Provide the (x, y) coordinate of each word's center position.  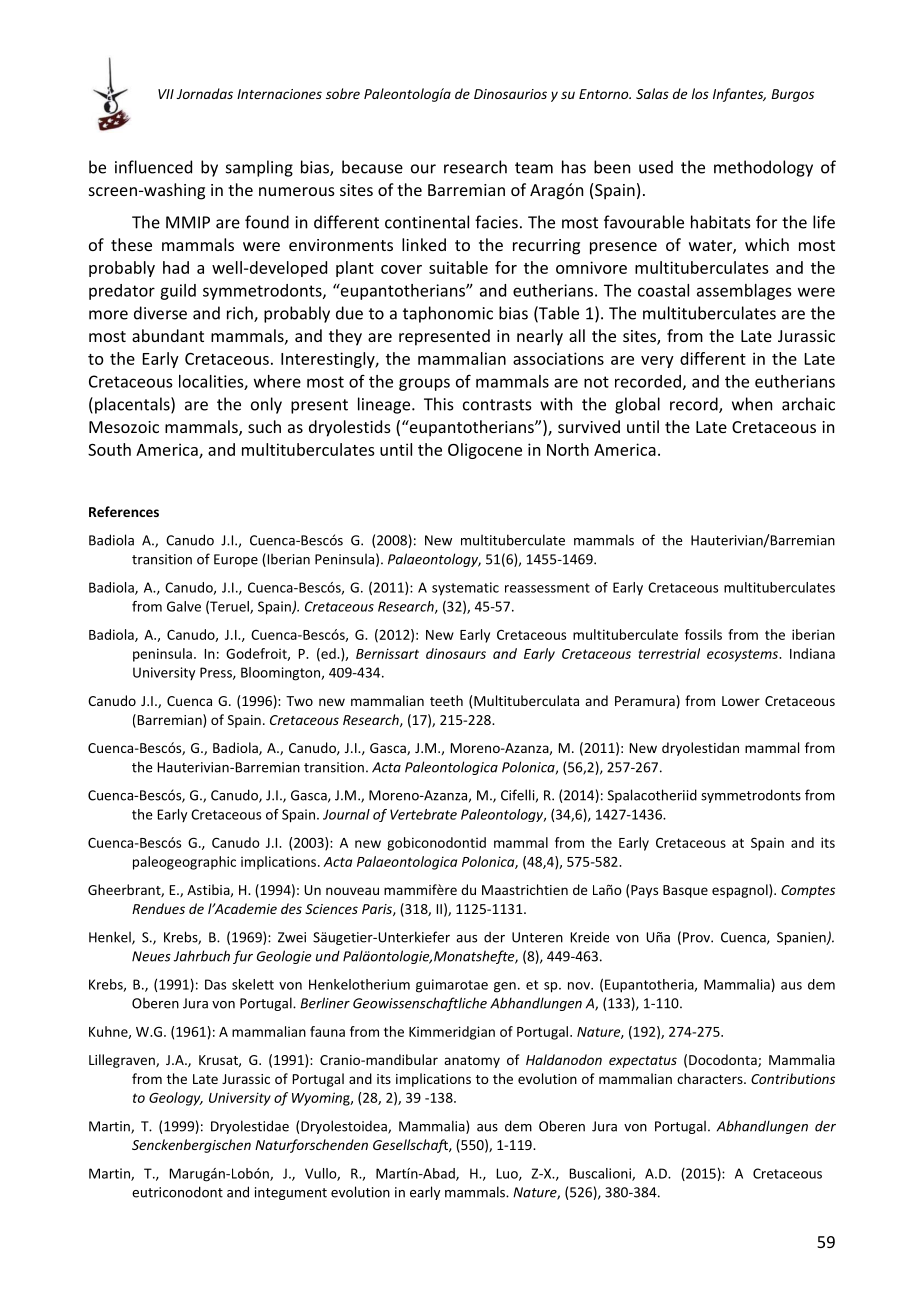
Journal (346, 814)
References (124, 511)
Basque (685, 891)
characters (711, 1078)
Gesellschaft (411, 1146)
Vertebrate (423, 814)
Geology (176, 1099)
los (700, 93)
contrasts (497, 405)
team (534, 168)
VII (166, 94)
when (752, 404)
